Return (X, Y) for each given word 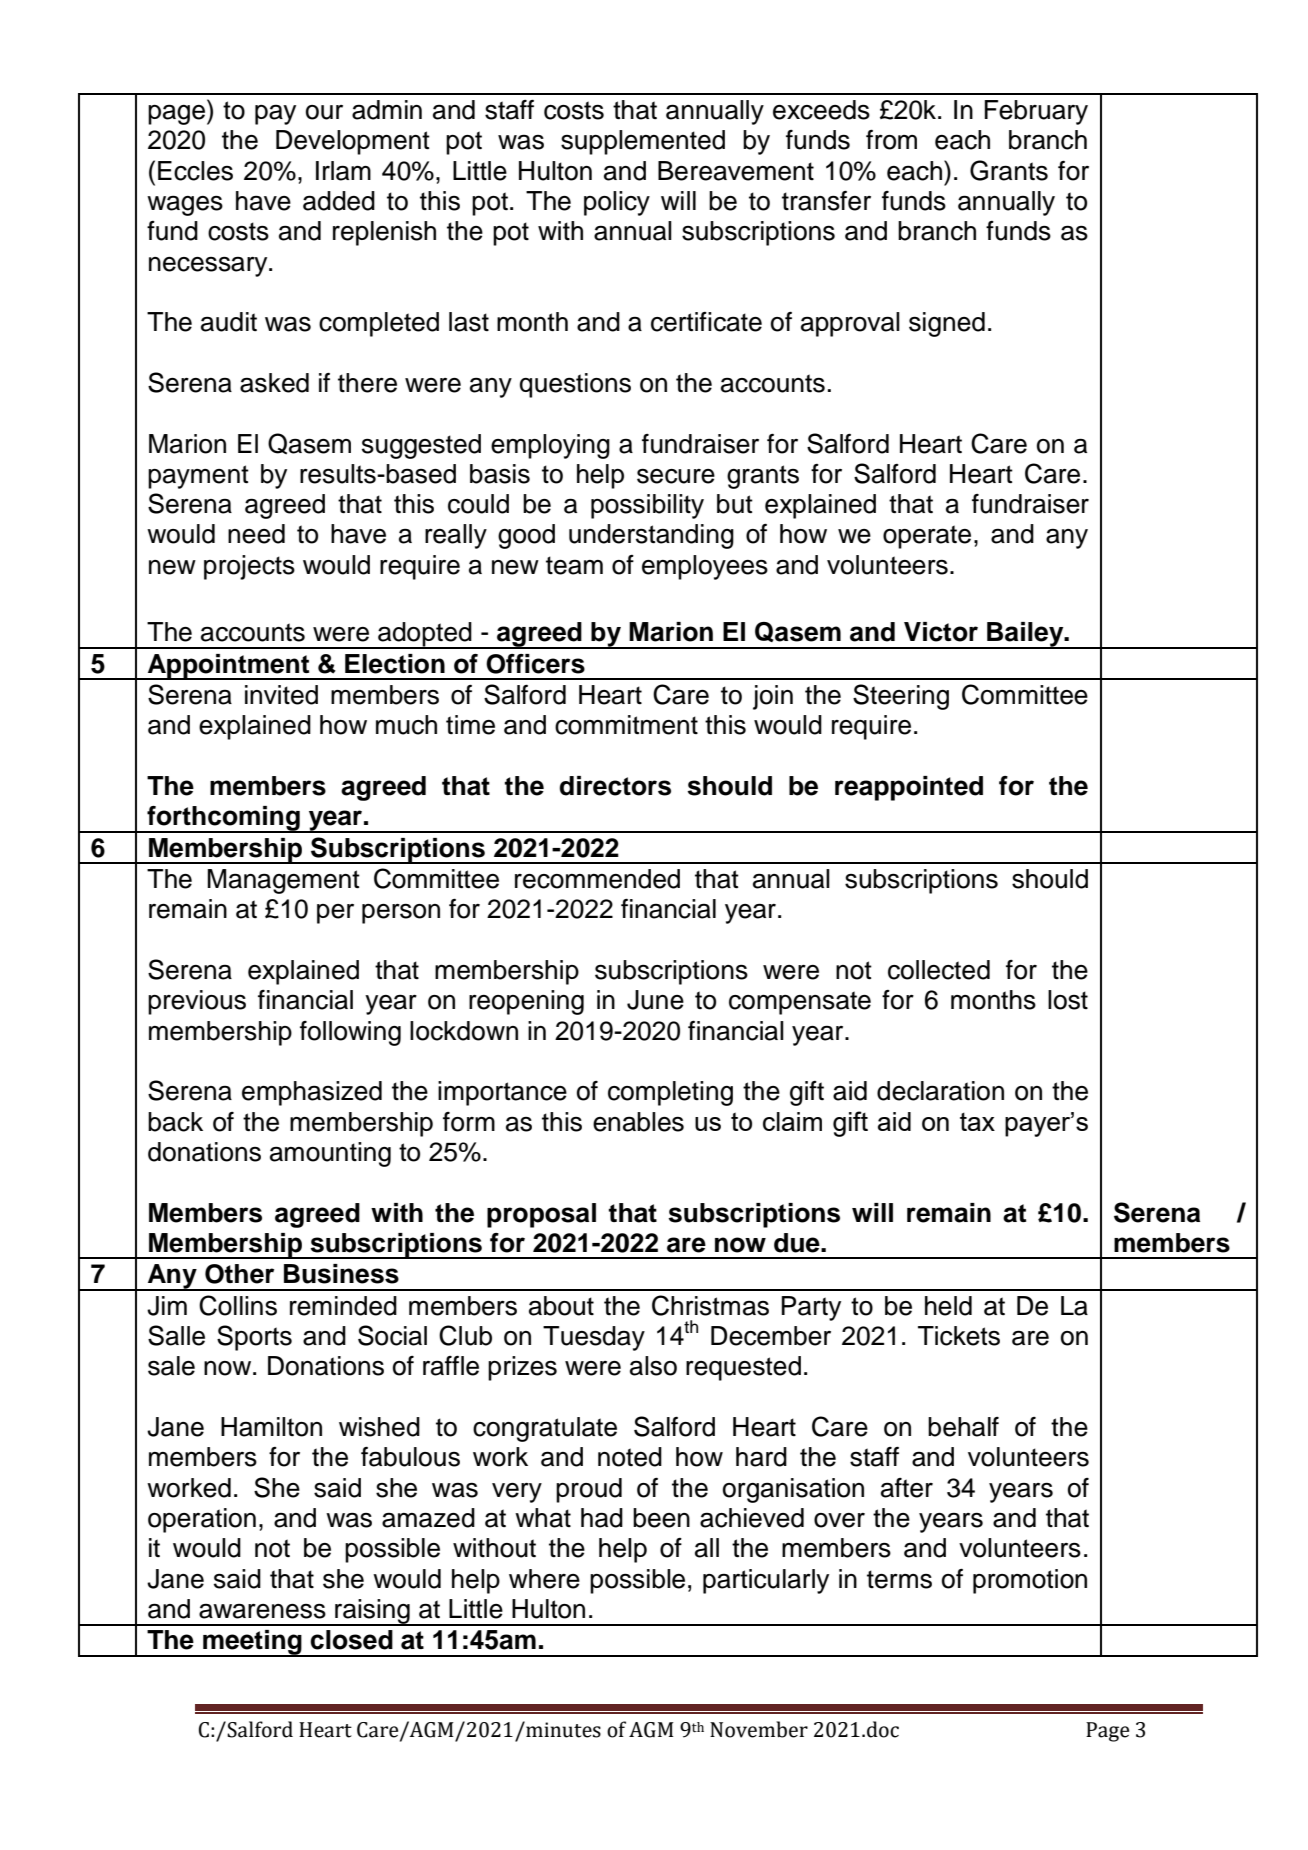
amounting (330, 1154)
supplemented (643, 142)
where (544, 1579)
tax (977, 1122)
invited (281, 695)
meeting (252, 1643)
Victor (941, 632)
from (891, 140)
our (324, 112)
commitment (626, 725)
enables (638, 1122)
